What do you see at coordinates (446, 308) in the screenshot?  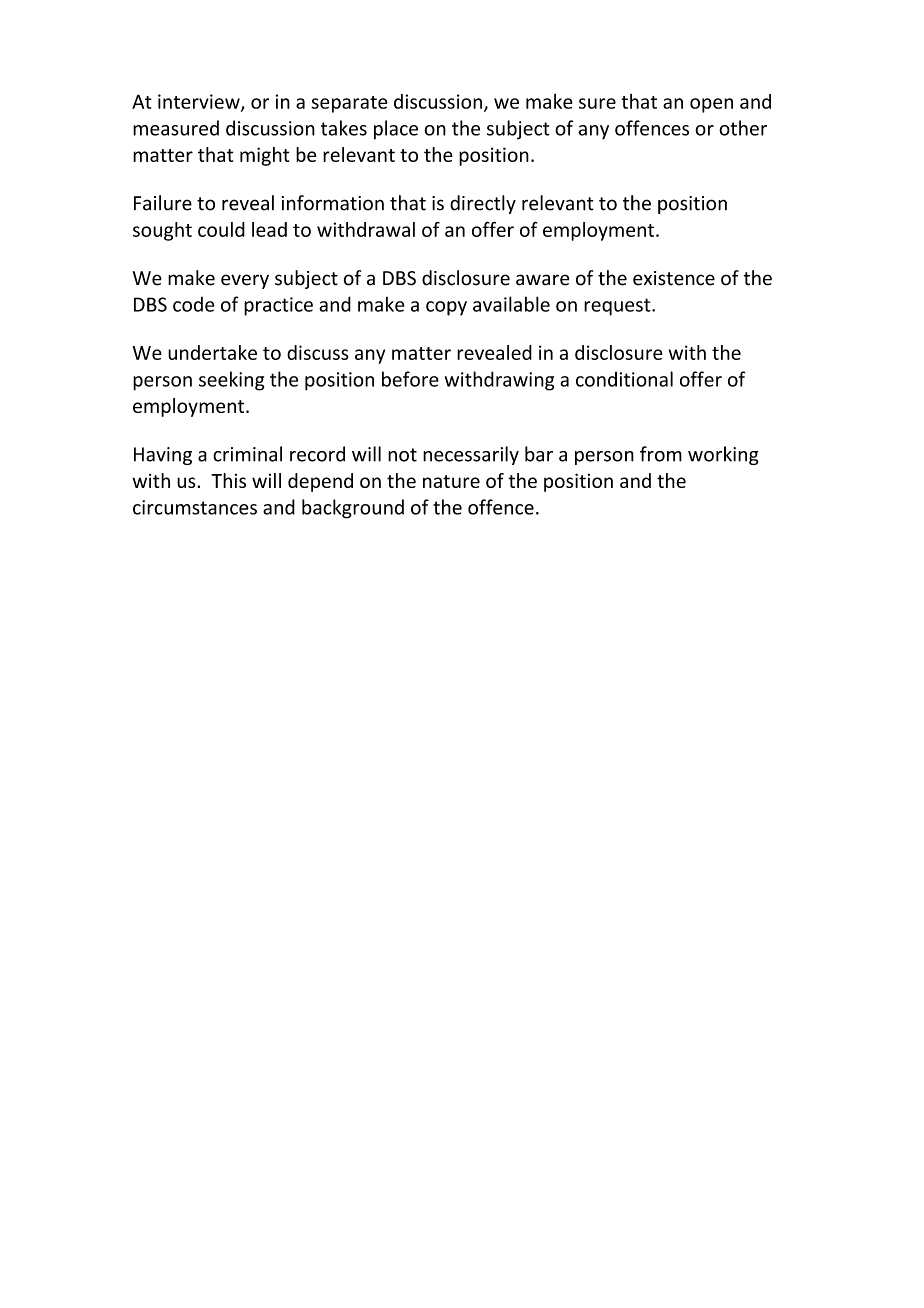 I see `copy` at bounding box center [446, 308].
